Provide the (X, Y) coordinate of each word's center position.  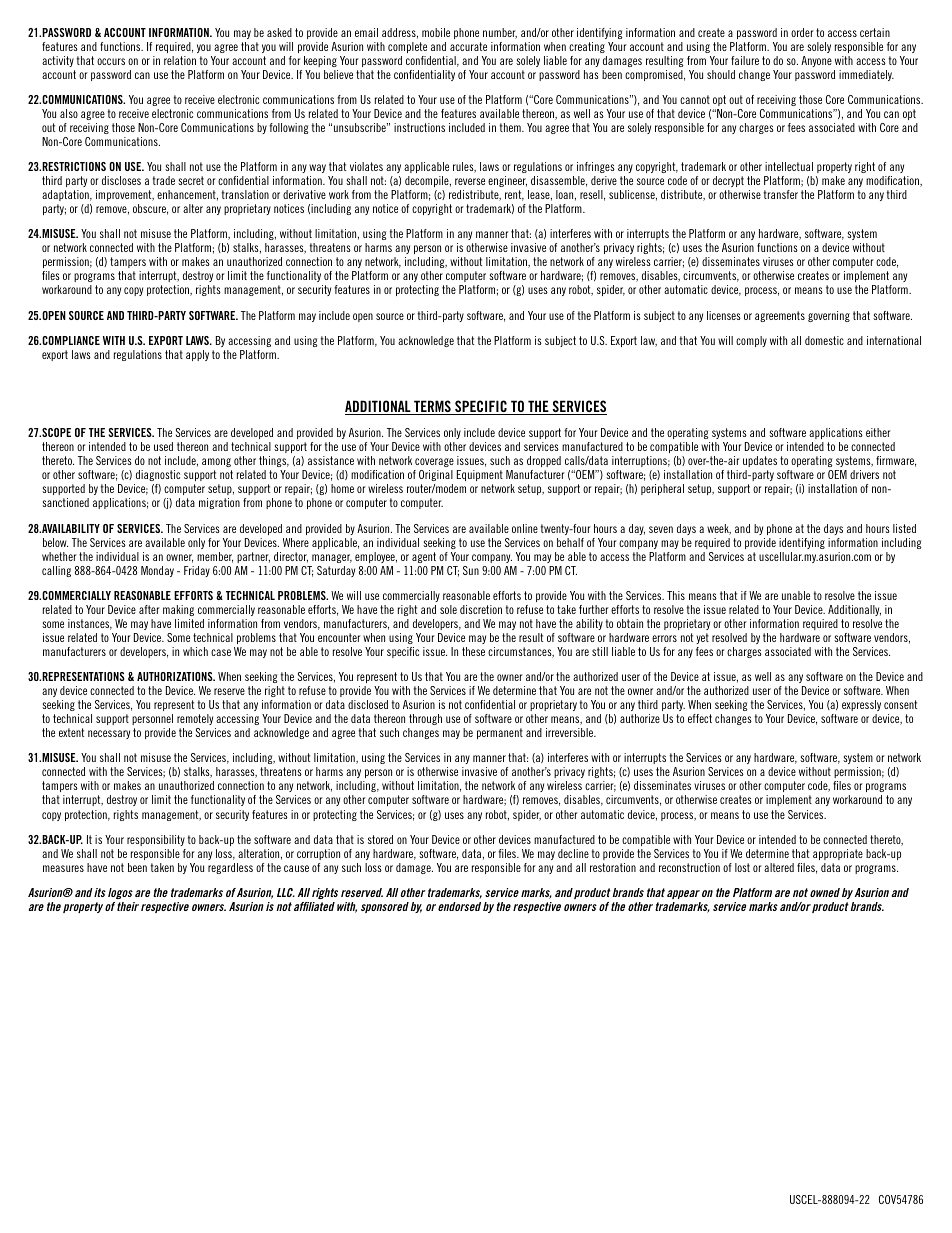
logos (120, 893)
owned (825, 892)
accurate (468, 46)
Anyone (816, 61)
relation (180, 60)
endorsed (459, 906)
